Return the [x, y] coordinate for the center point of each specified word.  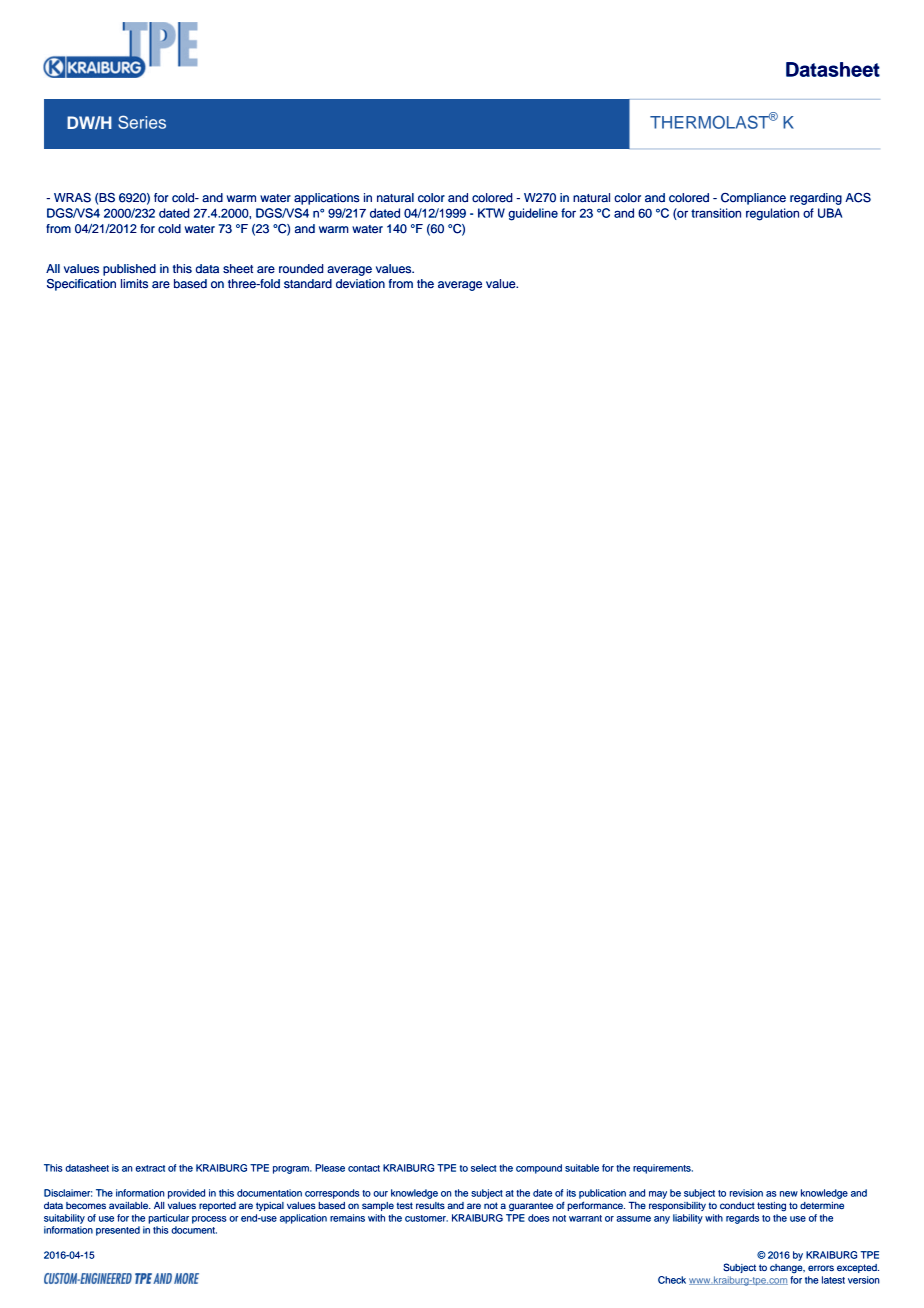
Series [142, 122]
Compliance [753, 199]
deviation [360, 283]
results [430, 1205]
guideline [533, 214]
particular [168, 1219]
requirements [663, 1169]
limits [134, 284]
